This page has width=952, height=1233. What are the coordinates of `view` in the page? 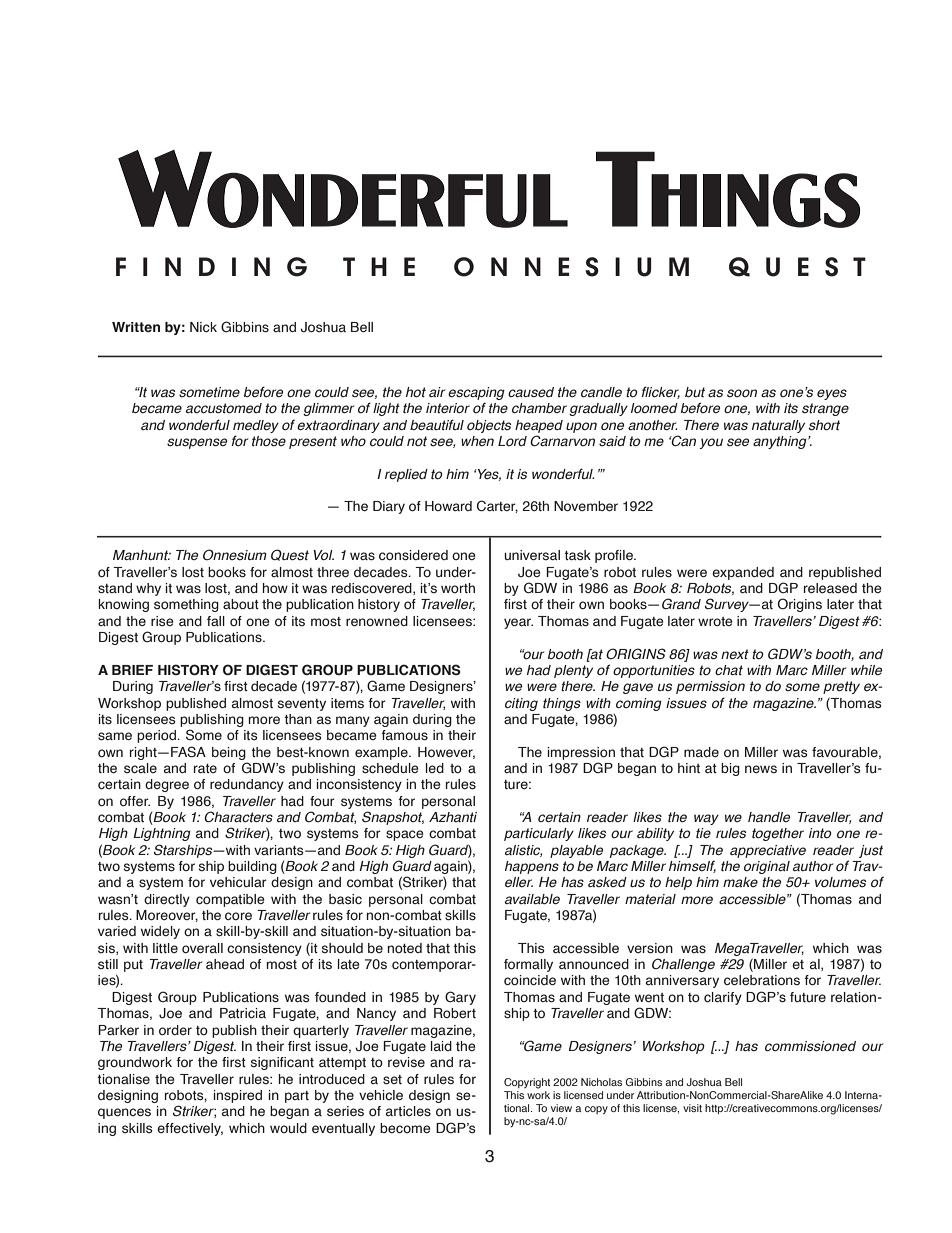 It's located at (561, 1108).
